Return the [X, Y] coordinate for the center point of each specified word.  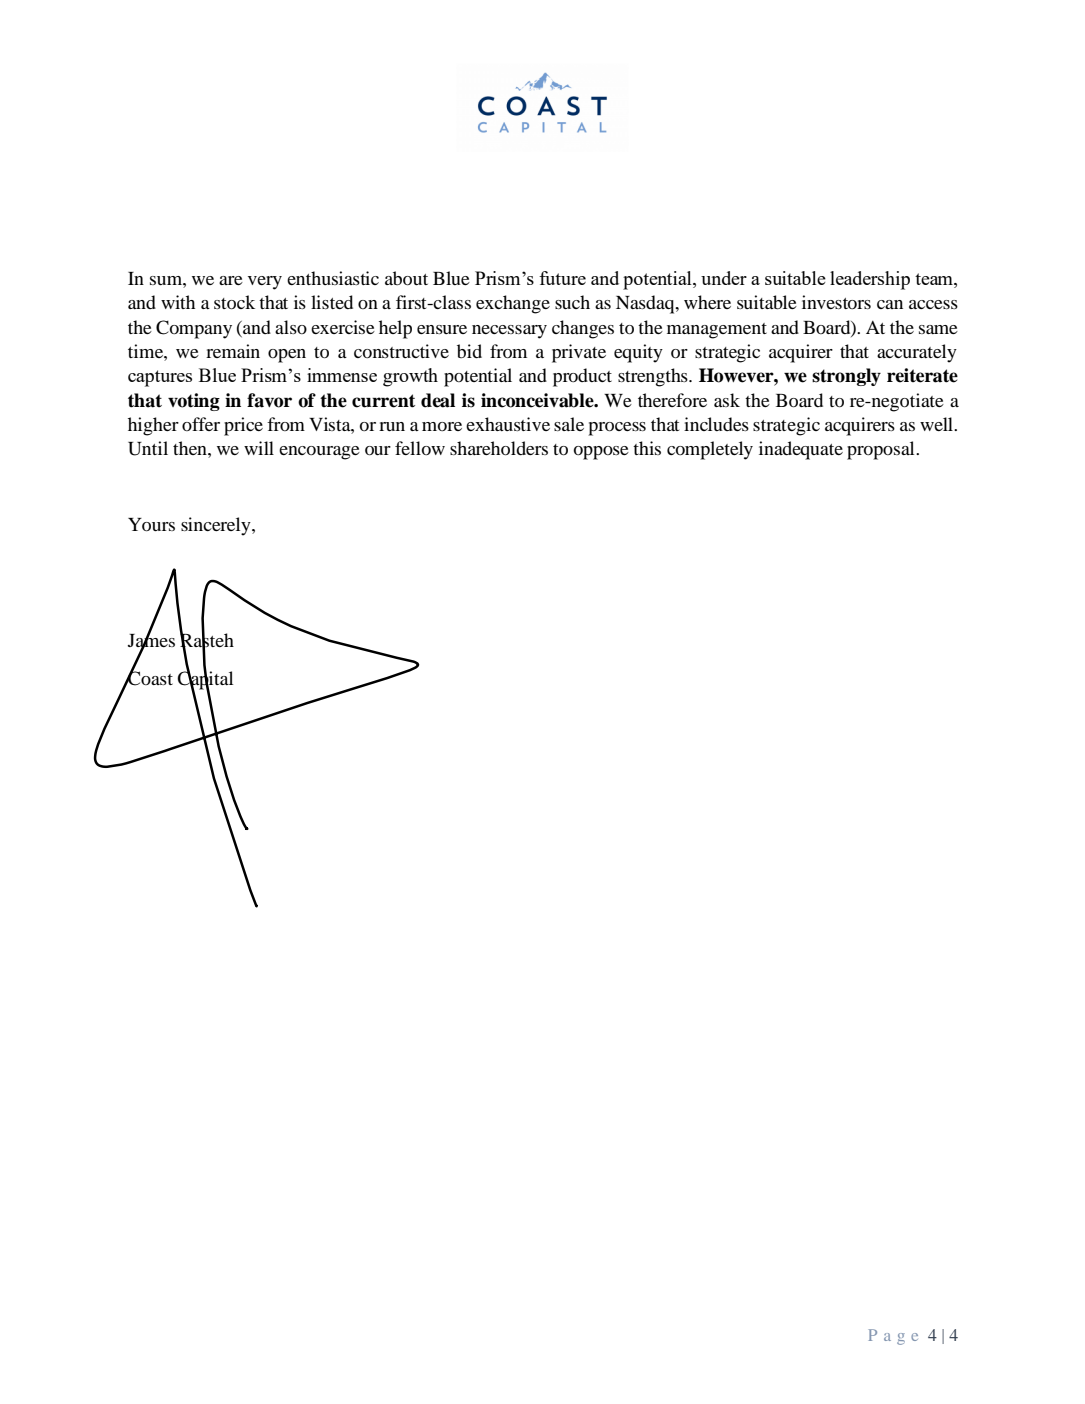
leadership [870, 280]
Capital [205, 680]
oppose [601, 453]
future [562, 278]
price [243, 426]
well [937, 424]
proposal [882, 450]
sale [569, 424]
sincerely [217, 526]
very [265, 283]
